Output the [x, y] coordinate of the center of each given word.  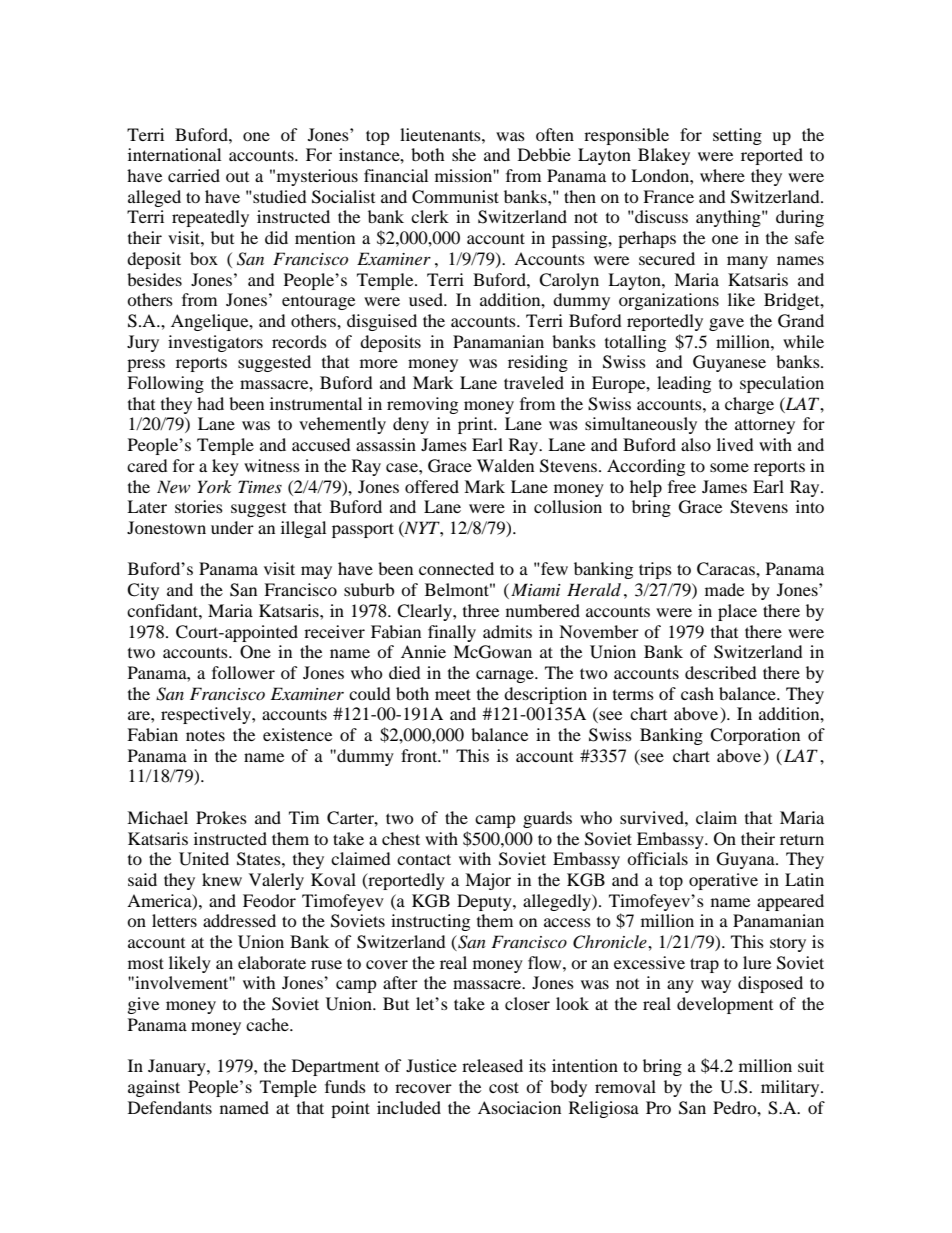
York [214, 486]
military [791, 1088]
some [729, 467]
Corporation [755, 736]
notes [205, 736]
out [237, 177]
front [420, 755]
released [492, 1065]
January [178, 1067]
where [722, 175]
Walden [505, 465]
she [464, 154]
